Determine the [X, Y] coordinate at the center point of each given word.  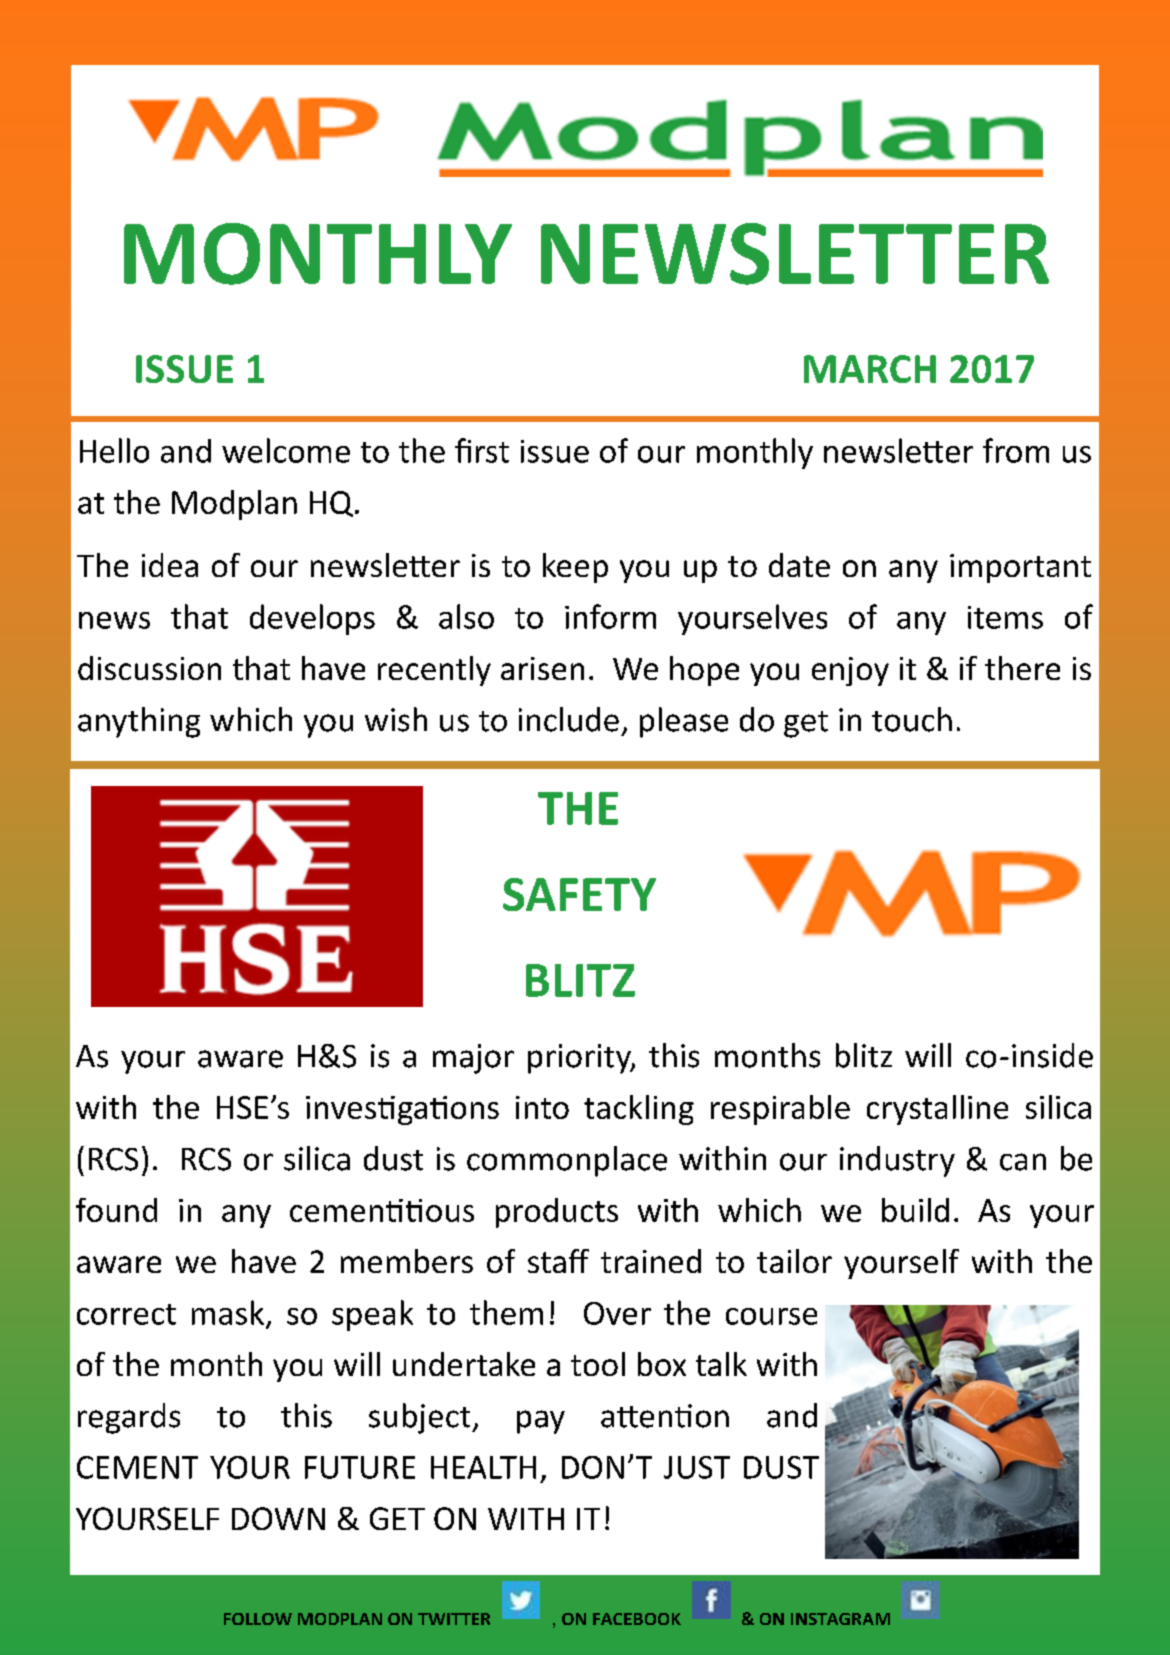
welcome [286, 450]
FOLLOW [258, 1619]
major [473, 1059]
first [482, 450]
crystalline [937, 1110]
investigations [402, 1110]
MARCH [870, 369]
